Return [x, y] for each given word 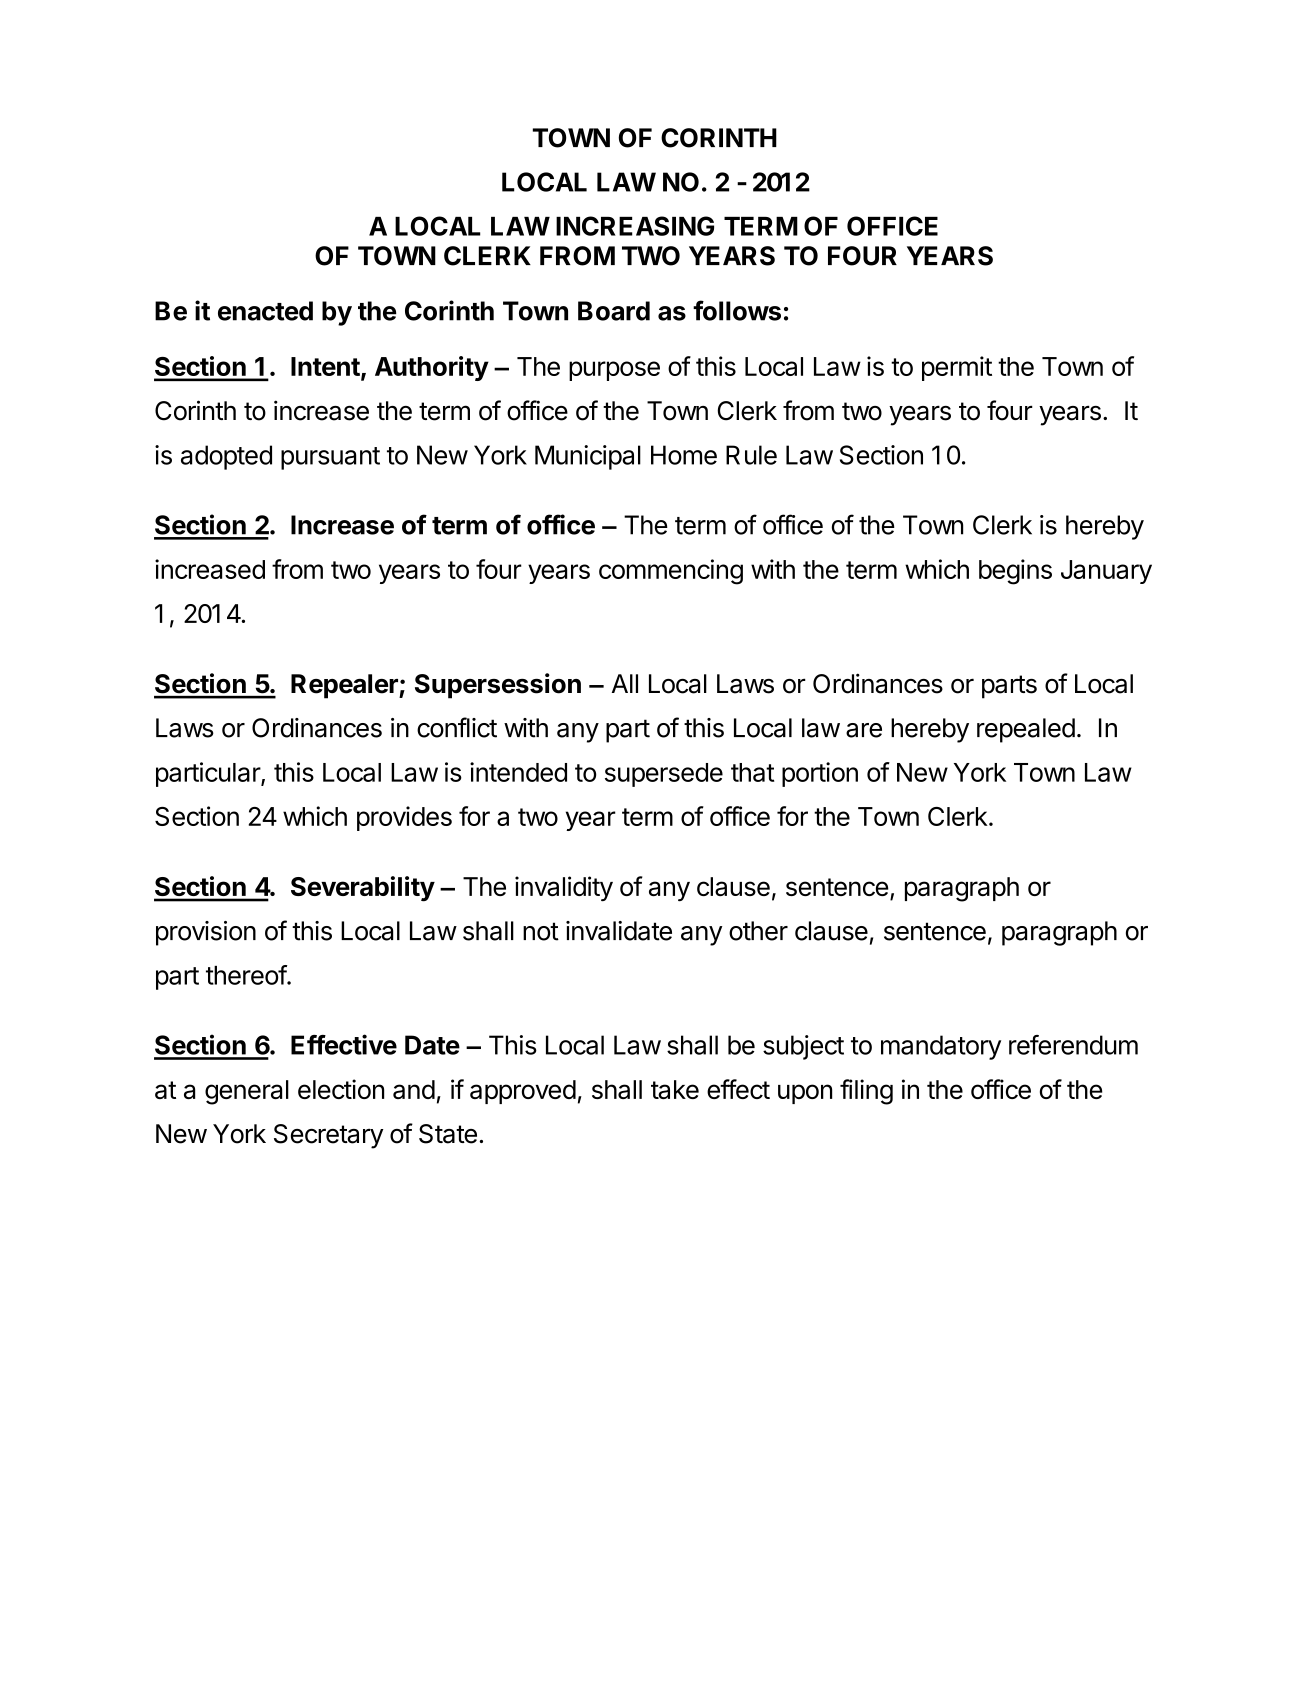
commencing [671, 572]
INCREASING [635, 226]
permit [957, 368]
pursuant [330, 458]
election [341, 1089]
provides [404, 818]
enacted [265, 311]
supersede [664, 775]
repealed [1026, 730]
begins [1015, 572]
